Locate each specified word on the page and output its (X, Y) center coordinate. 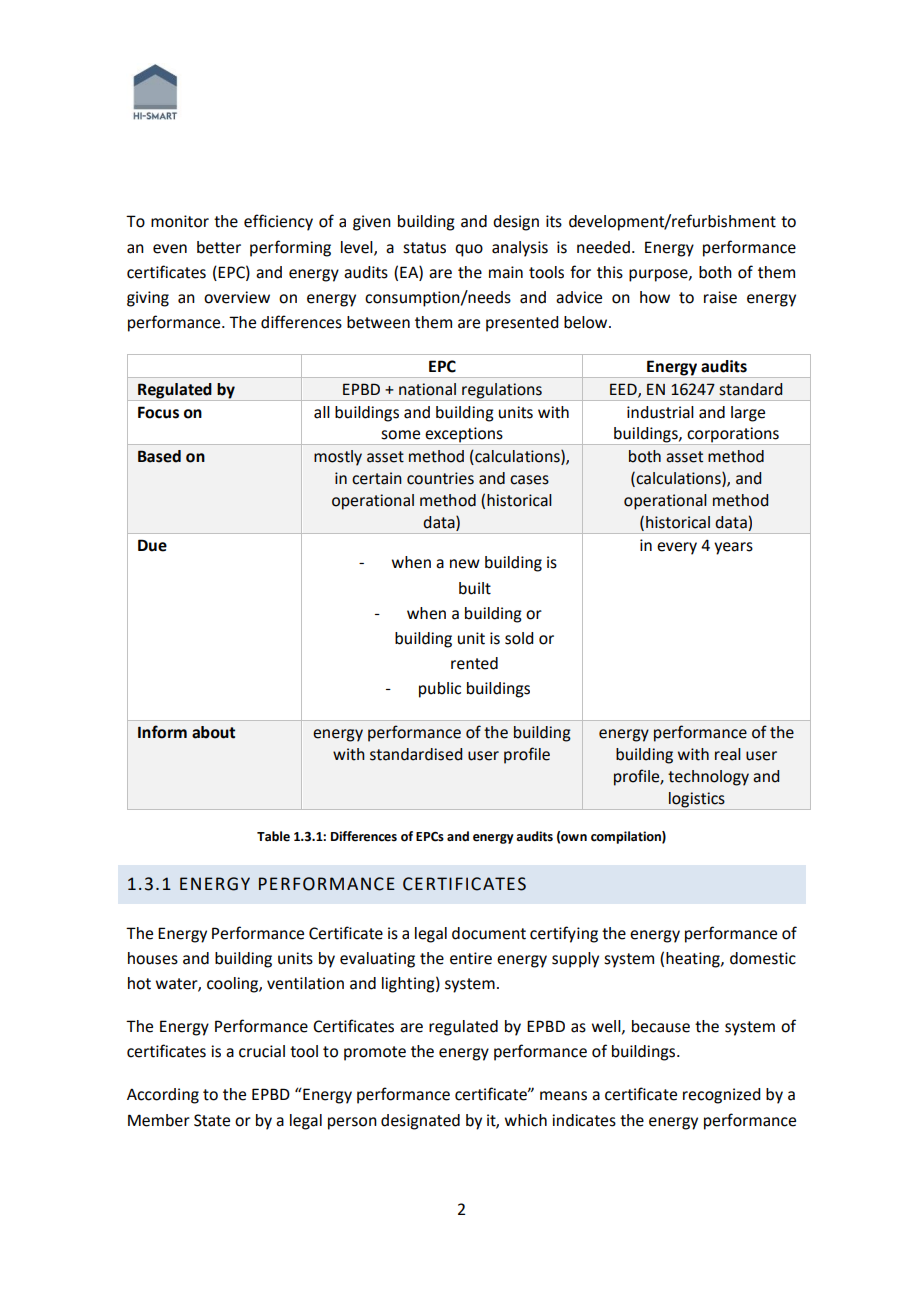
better (219, 247)
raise (720, 297)
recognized (722, 1096)
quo (469, 250)
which (526, 1120)
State (212, 1120)
